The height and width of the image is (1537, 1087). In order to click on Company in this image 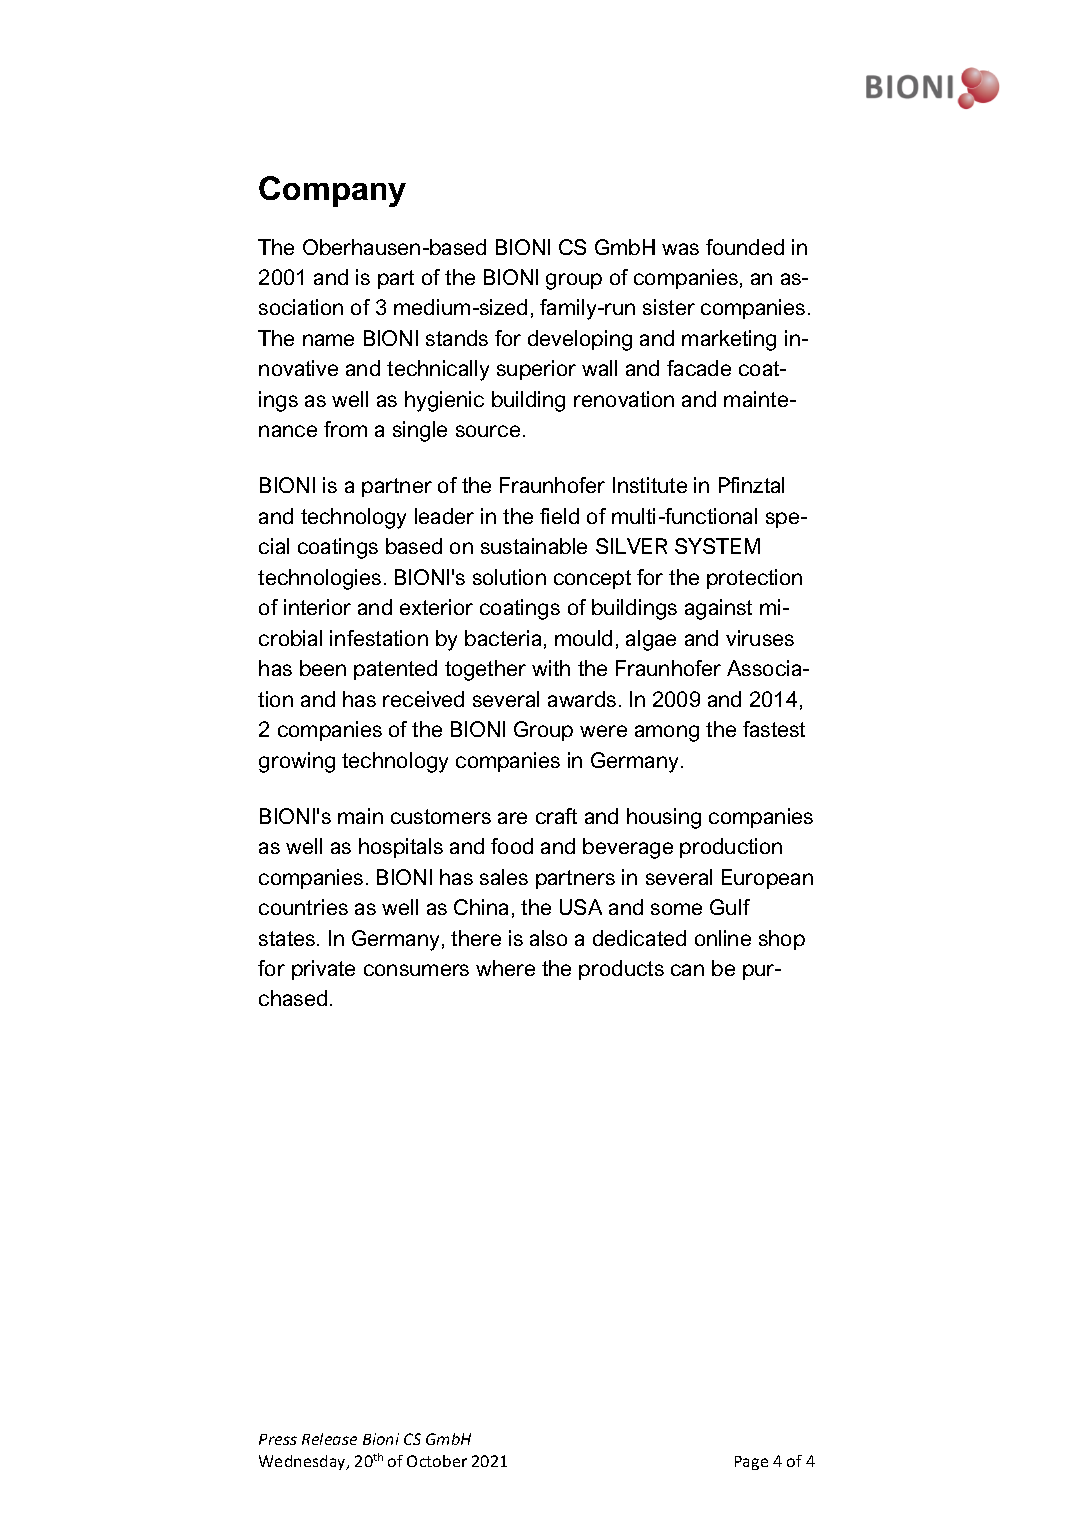, I will do `click(332, 191)`.
